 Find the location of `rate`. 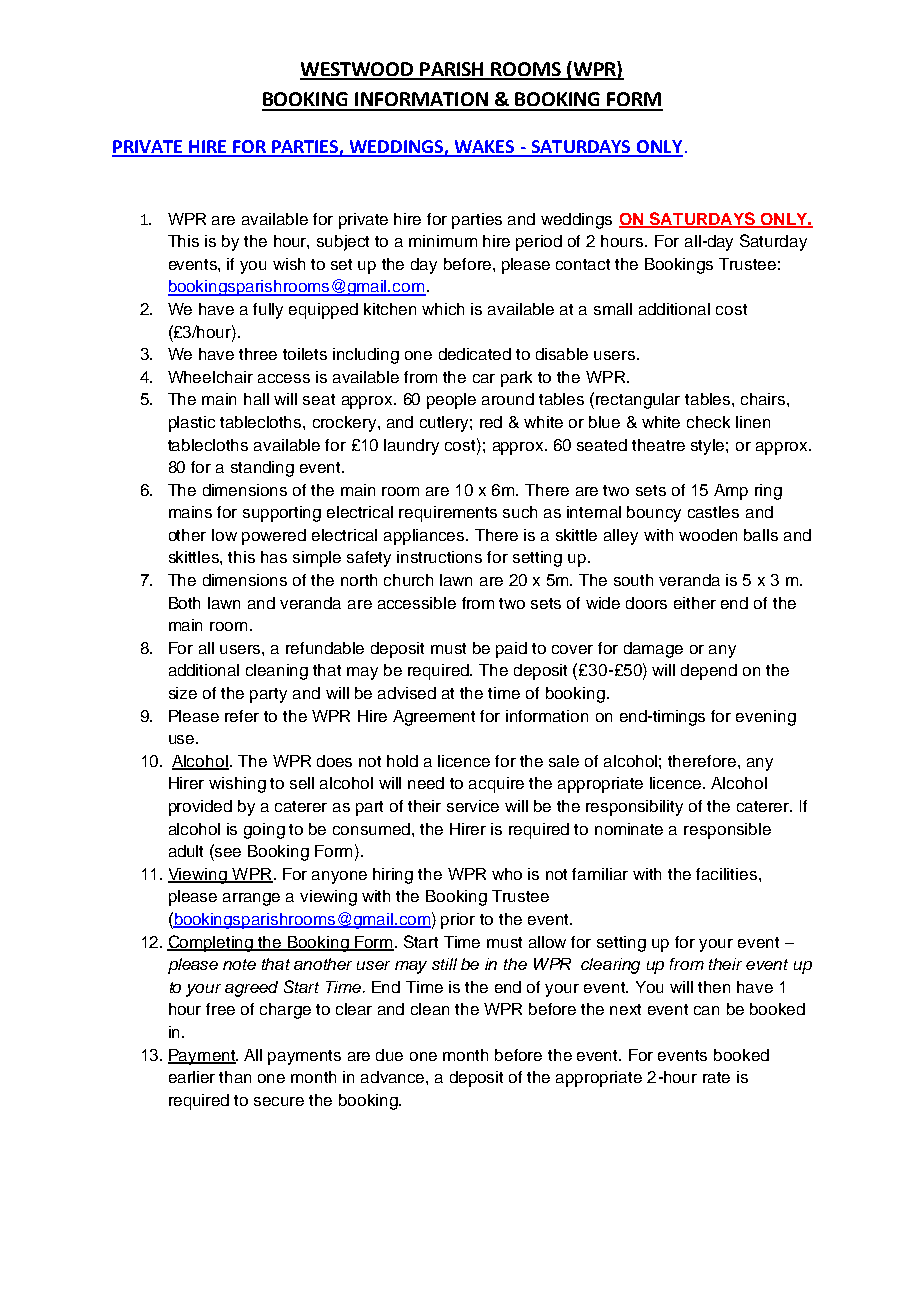

rate is located at coordinates (716, 1077).
